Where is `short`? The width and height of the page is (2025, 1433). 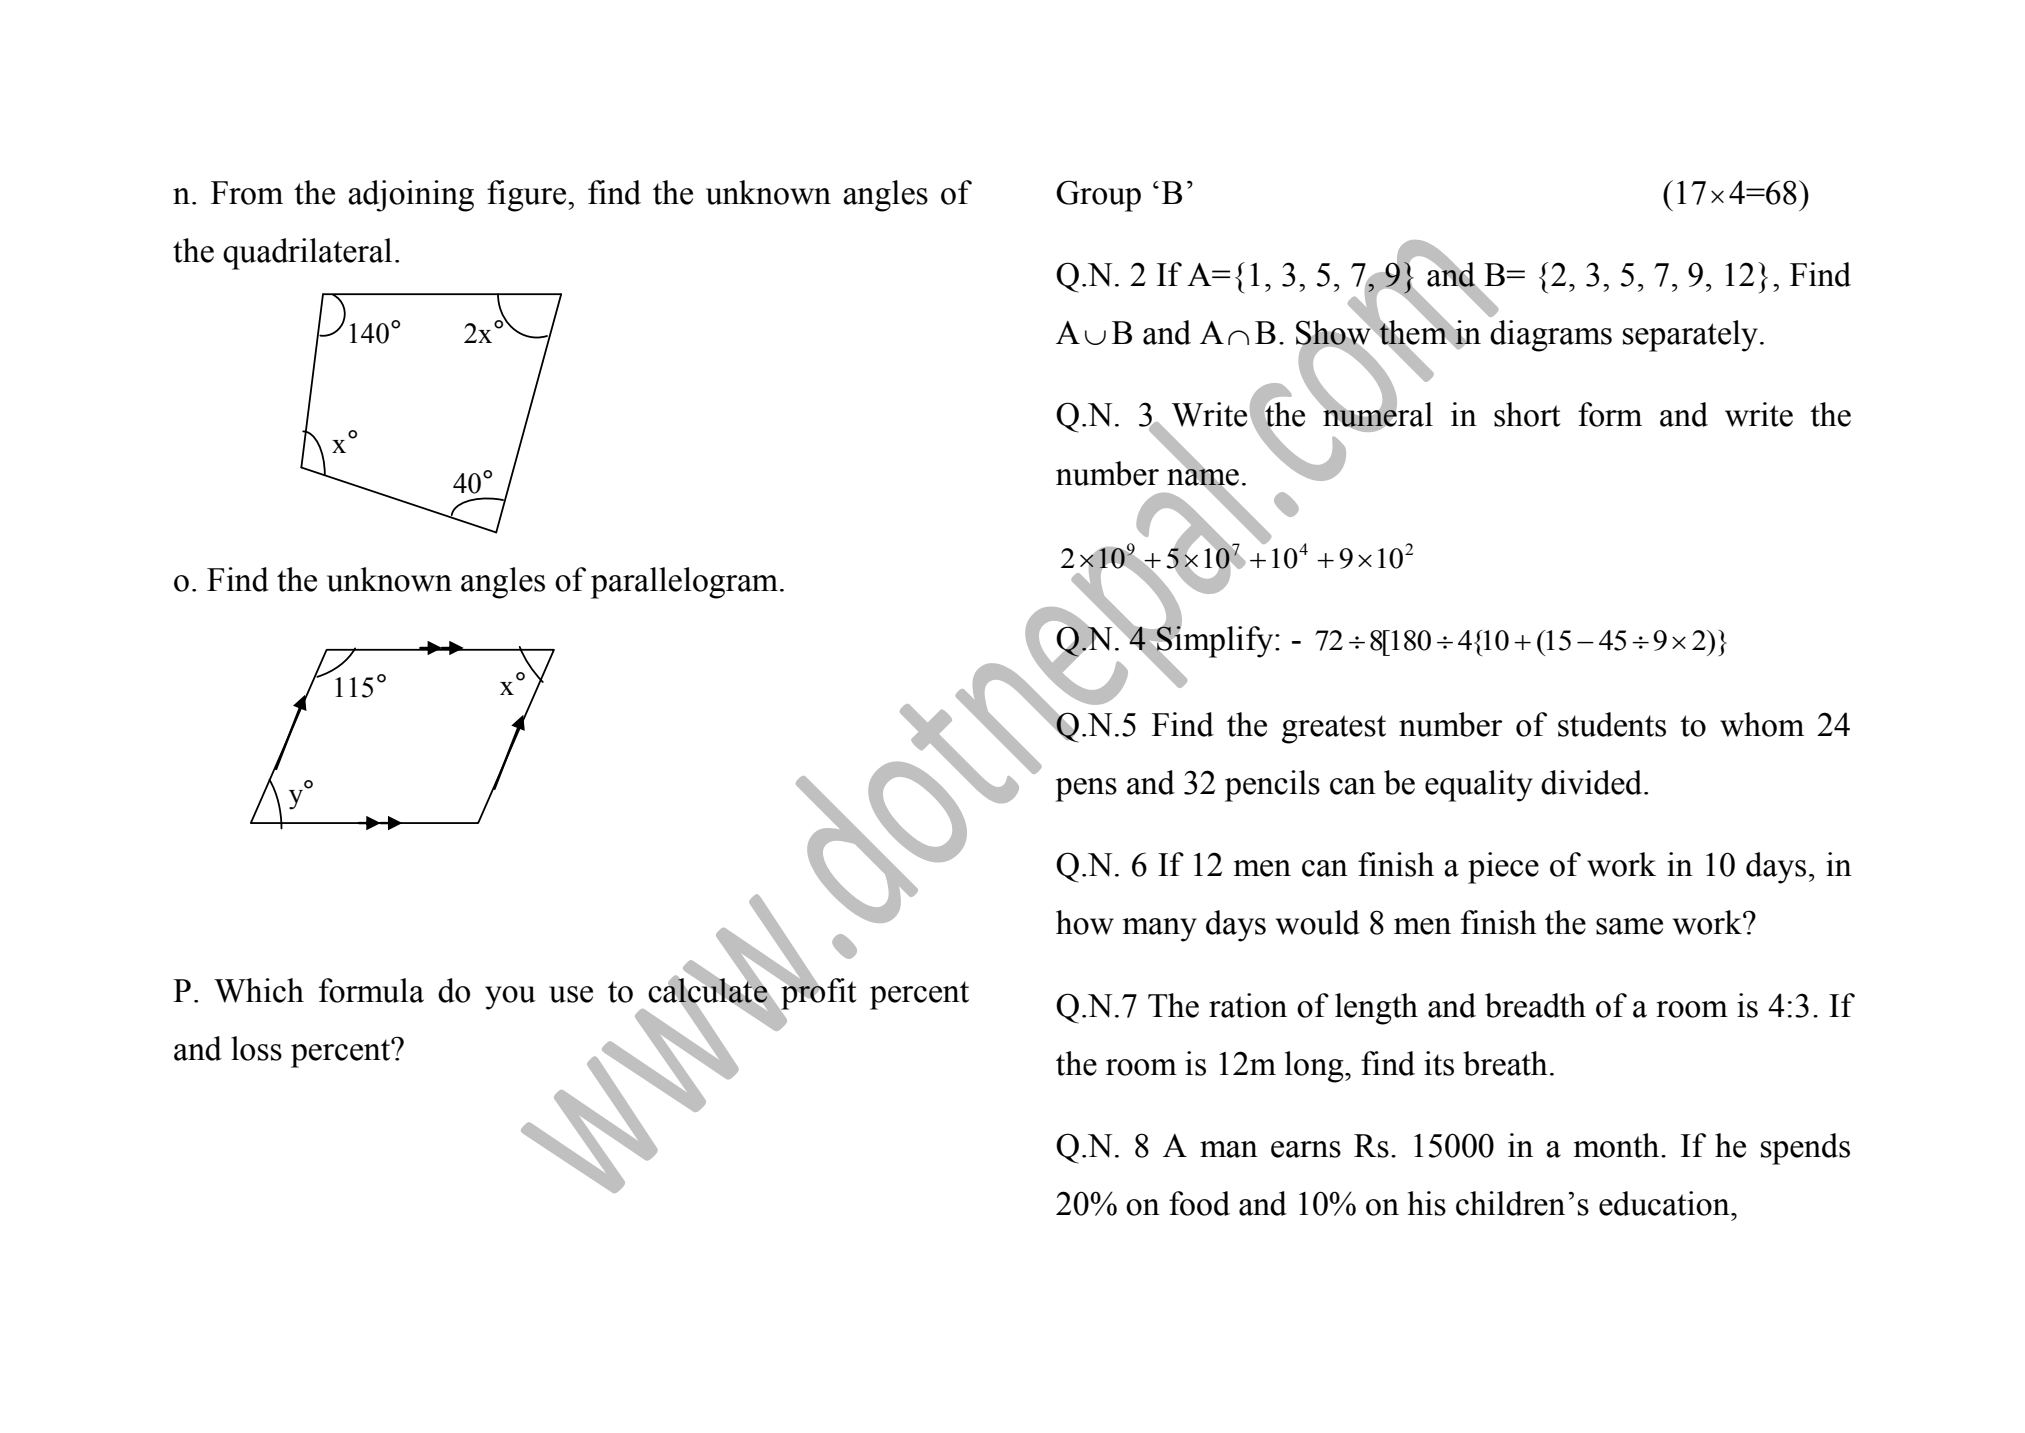
short is located at coordinates (1527, 414).
